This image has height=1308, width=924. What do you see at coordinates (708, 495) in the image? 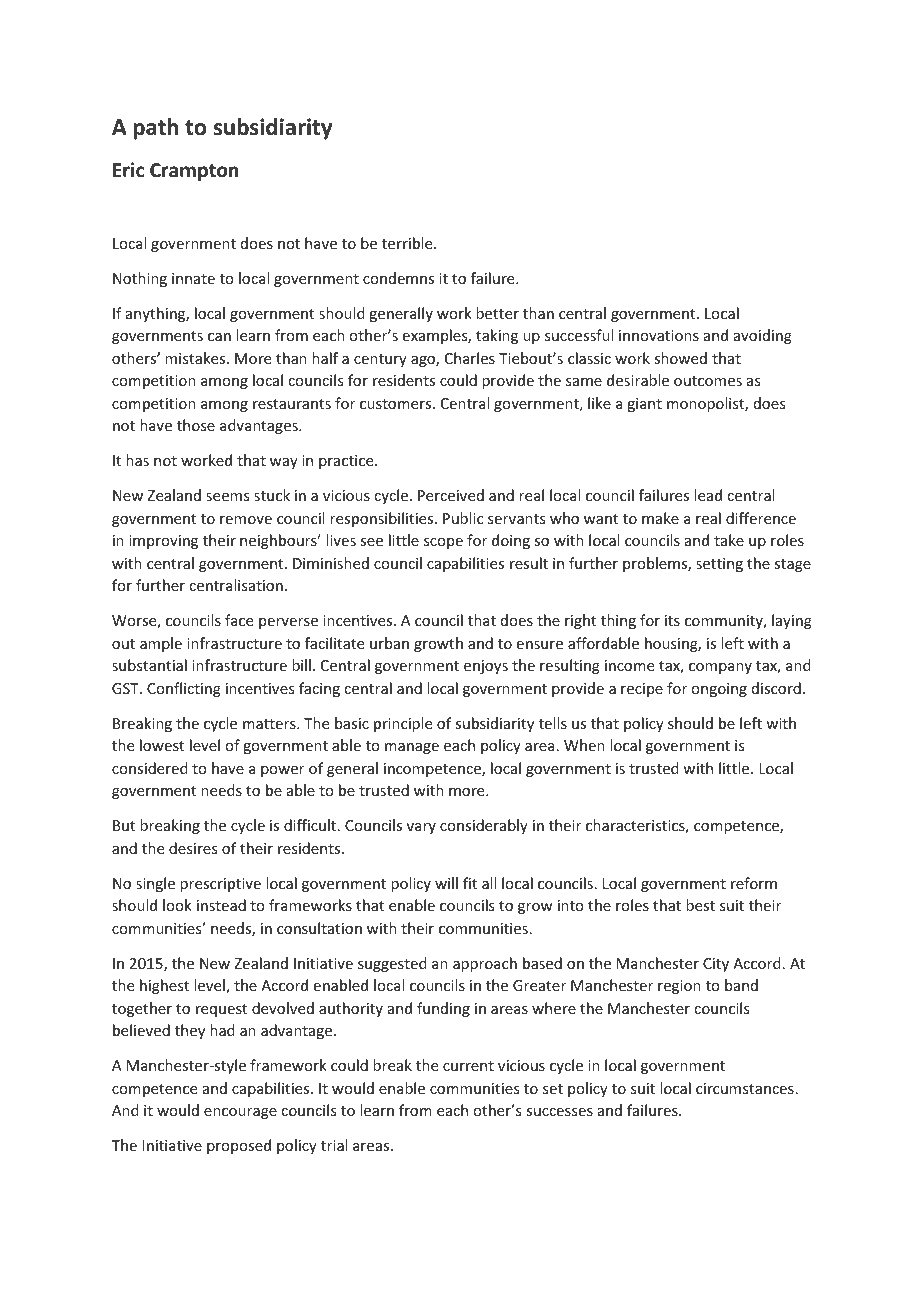
I see `lead` at bounding box center [708, 495].
